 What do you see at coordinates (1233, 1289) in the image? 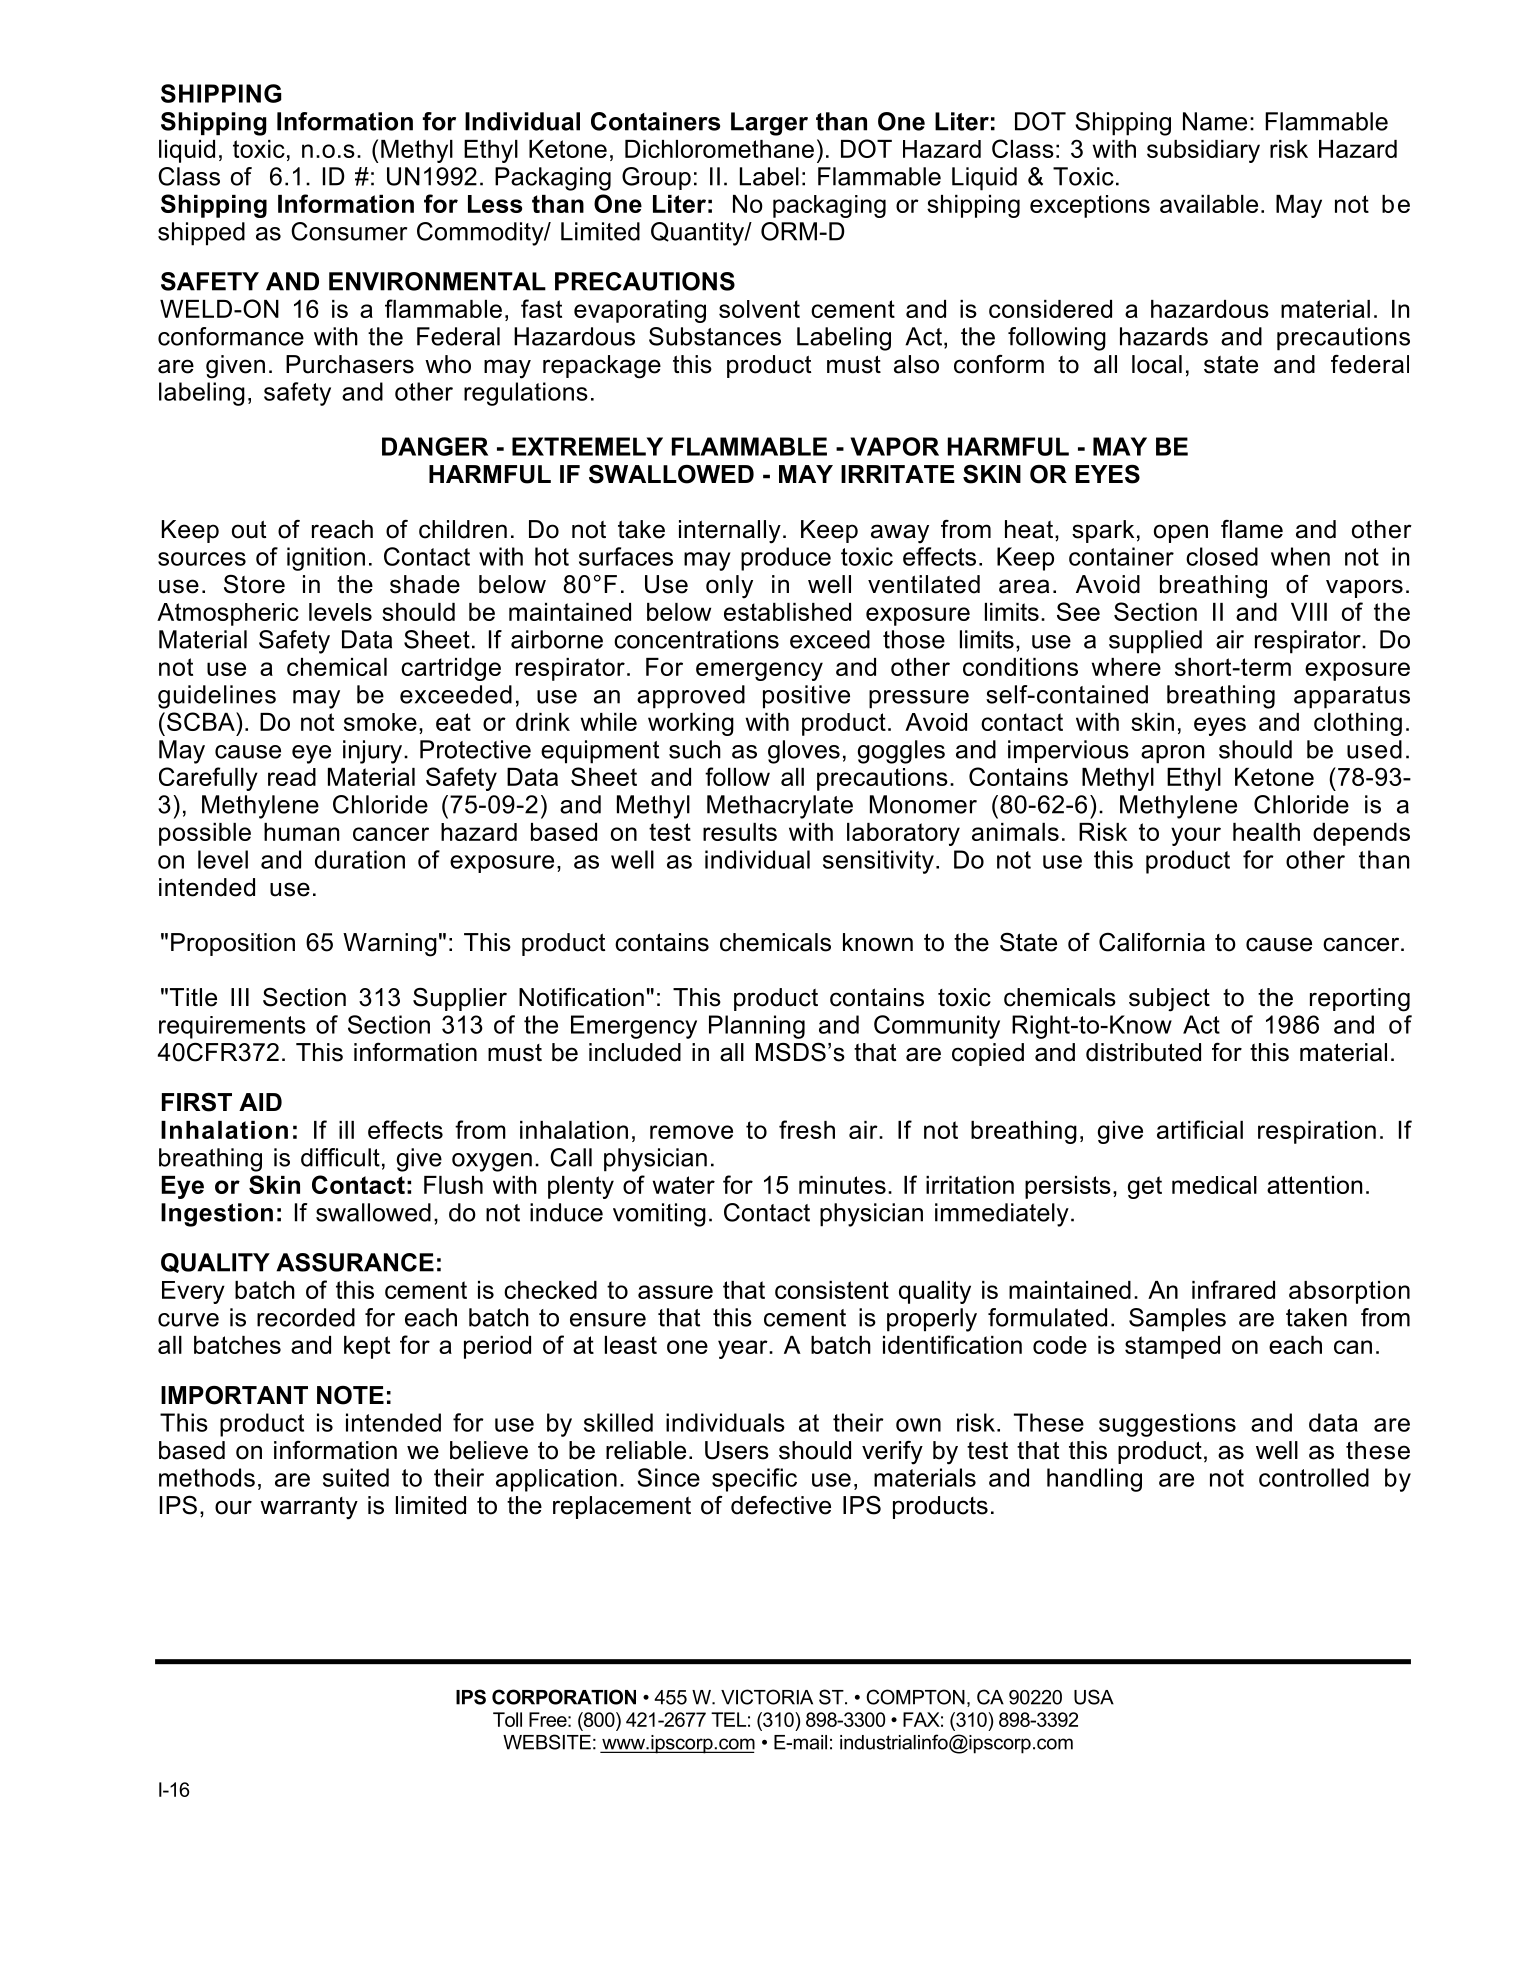
I see `infrared` at bounding box center [1233, 1289].
